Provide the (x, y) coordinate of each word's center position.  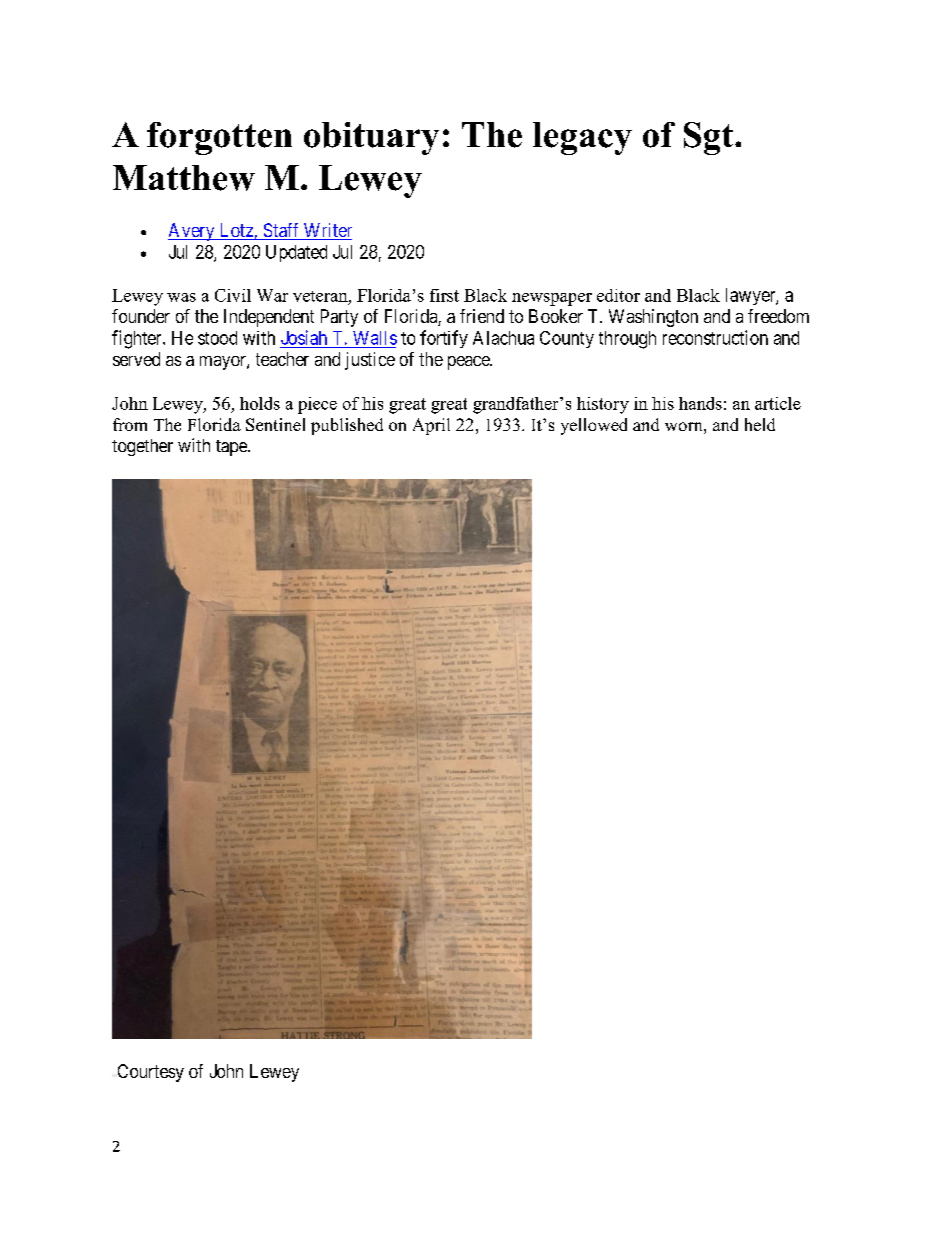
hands (700, 403)
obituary (371, 138)
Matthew (184, 178)
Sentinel (275, 424)
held (760, 424)
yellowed (594, 426)
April (431, 426)
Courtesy (151, 1073)
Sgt (710, 138)
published (347, 426)
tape (232, 448)
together (142, 447)
